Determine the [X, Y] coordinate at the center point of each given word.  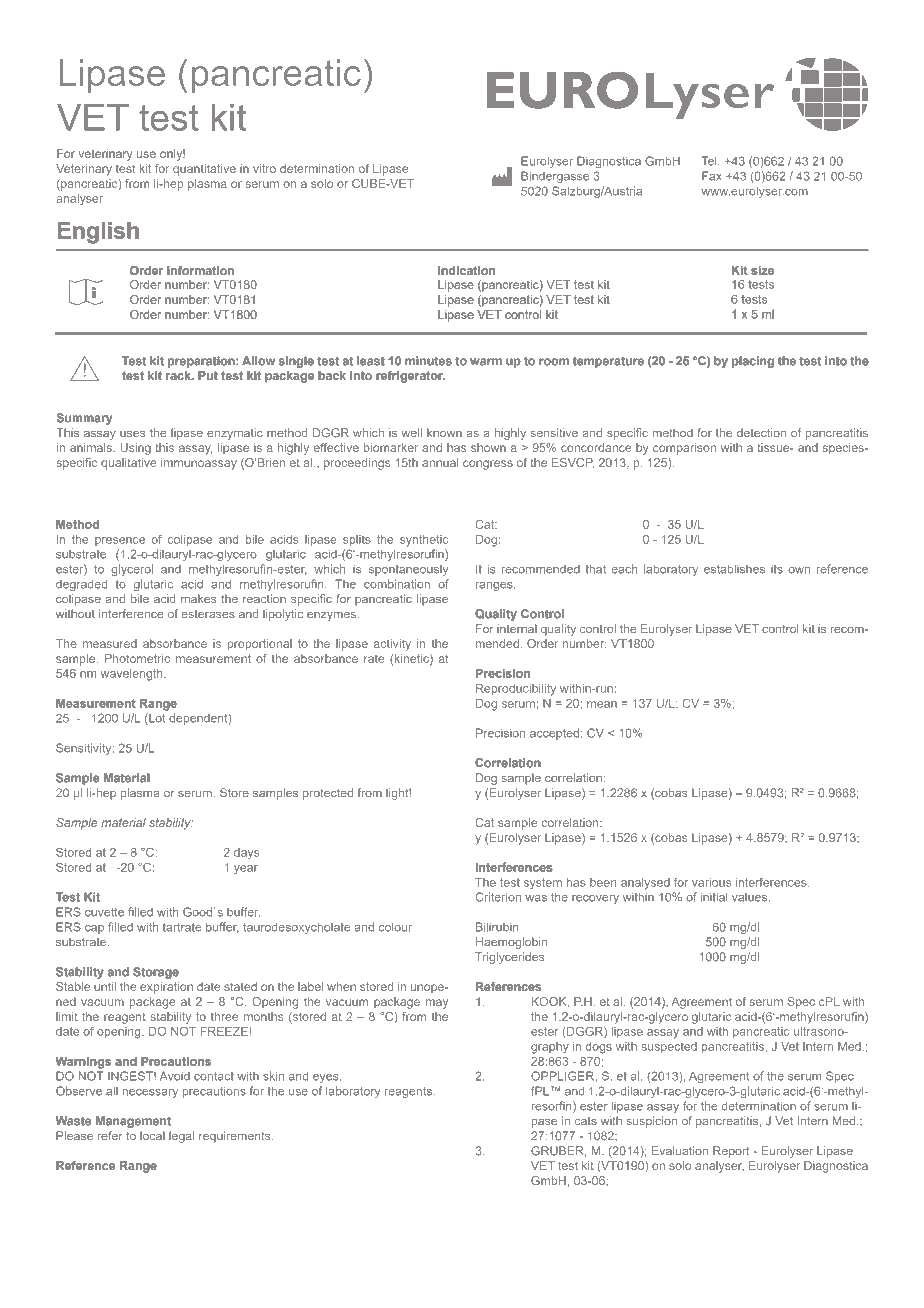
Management [133, 1122]
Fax [712, 176]
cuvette [104, 912]
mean [602, 704]
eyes [327, 1078]
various [711, 882]
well [411, 432]
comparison [684, 449]
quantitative [204, 170]
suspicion [651, 1122]
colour [395, 927]
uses [133, 433]
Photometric [137, 658]
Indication [466, 270]
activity [392, 645]
